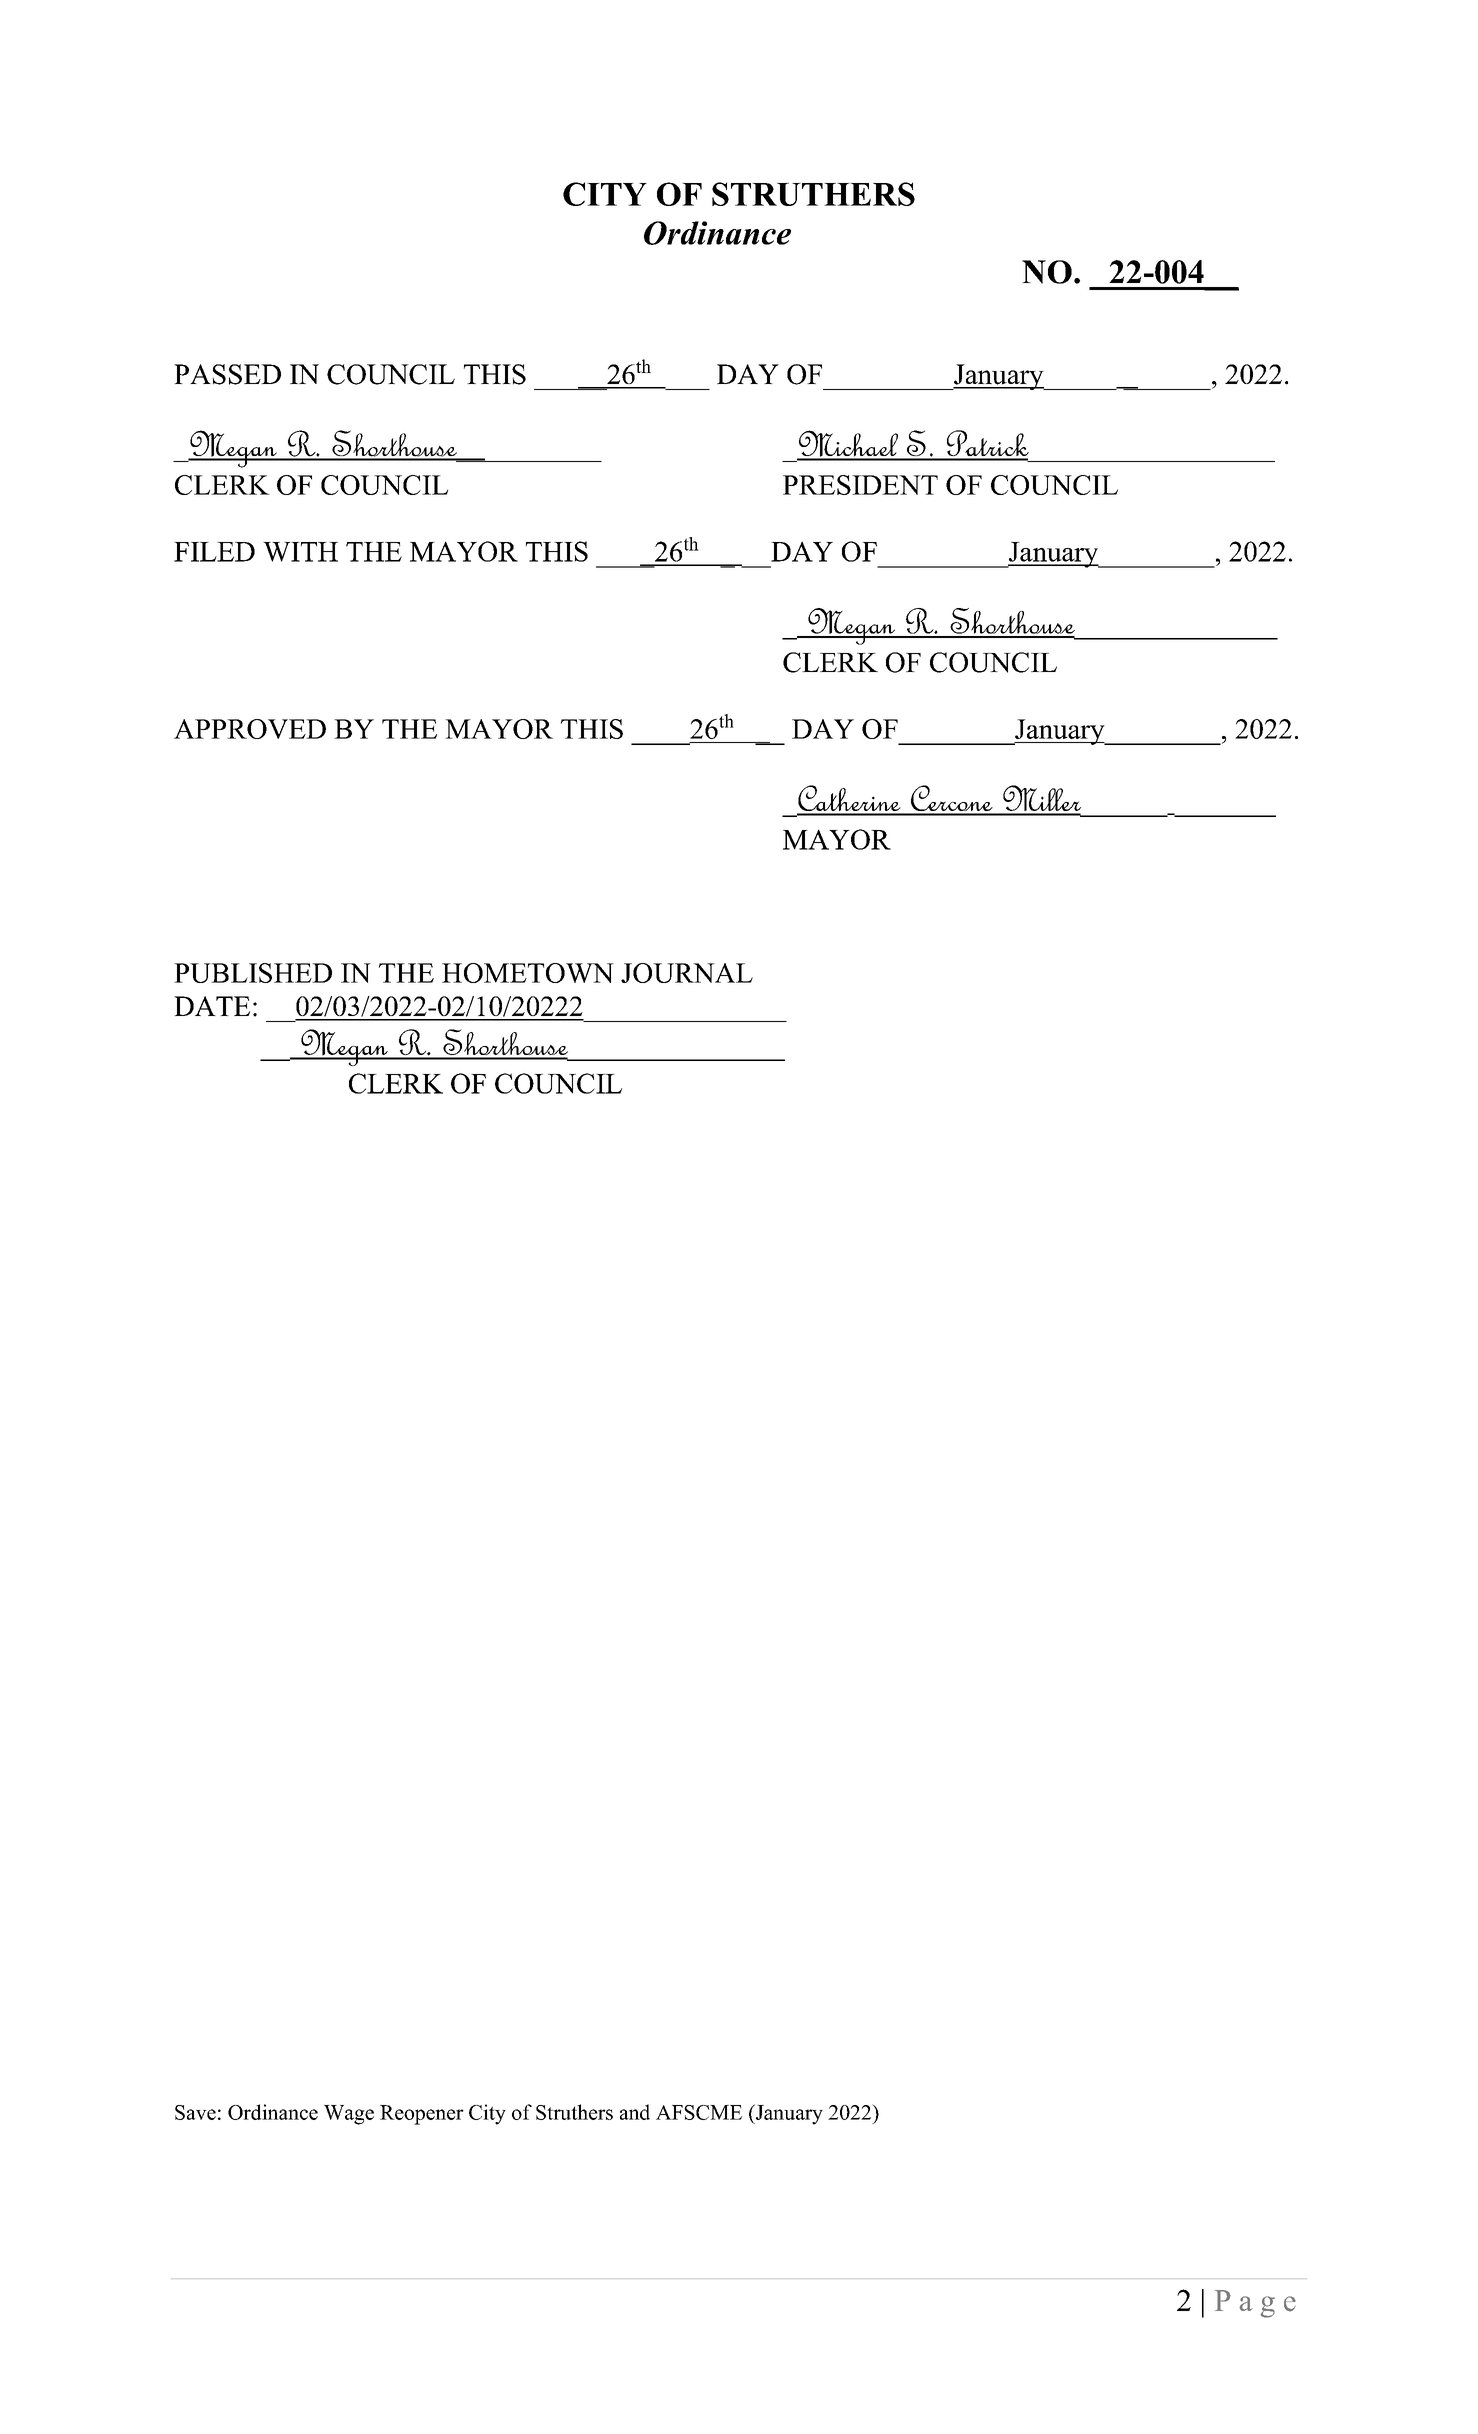 This page has width=1478, height=2434. I want to click on JOURNAL, so click(687, 973).
